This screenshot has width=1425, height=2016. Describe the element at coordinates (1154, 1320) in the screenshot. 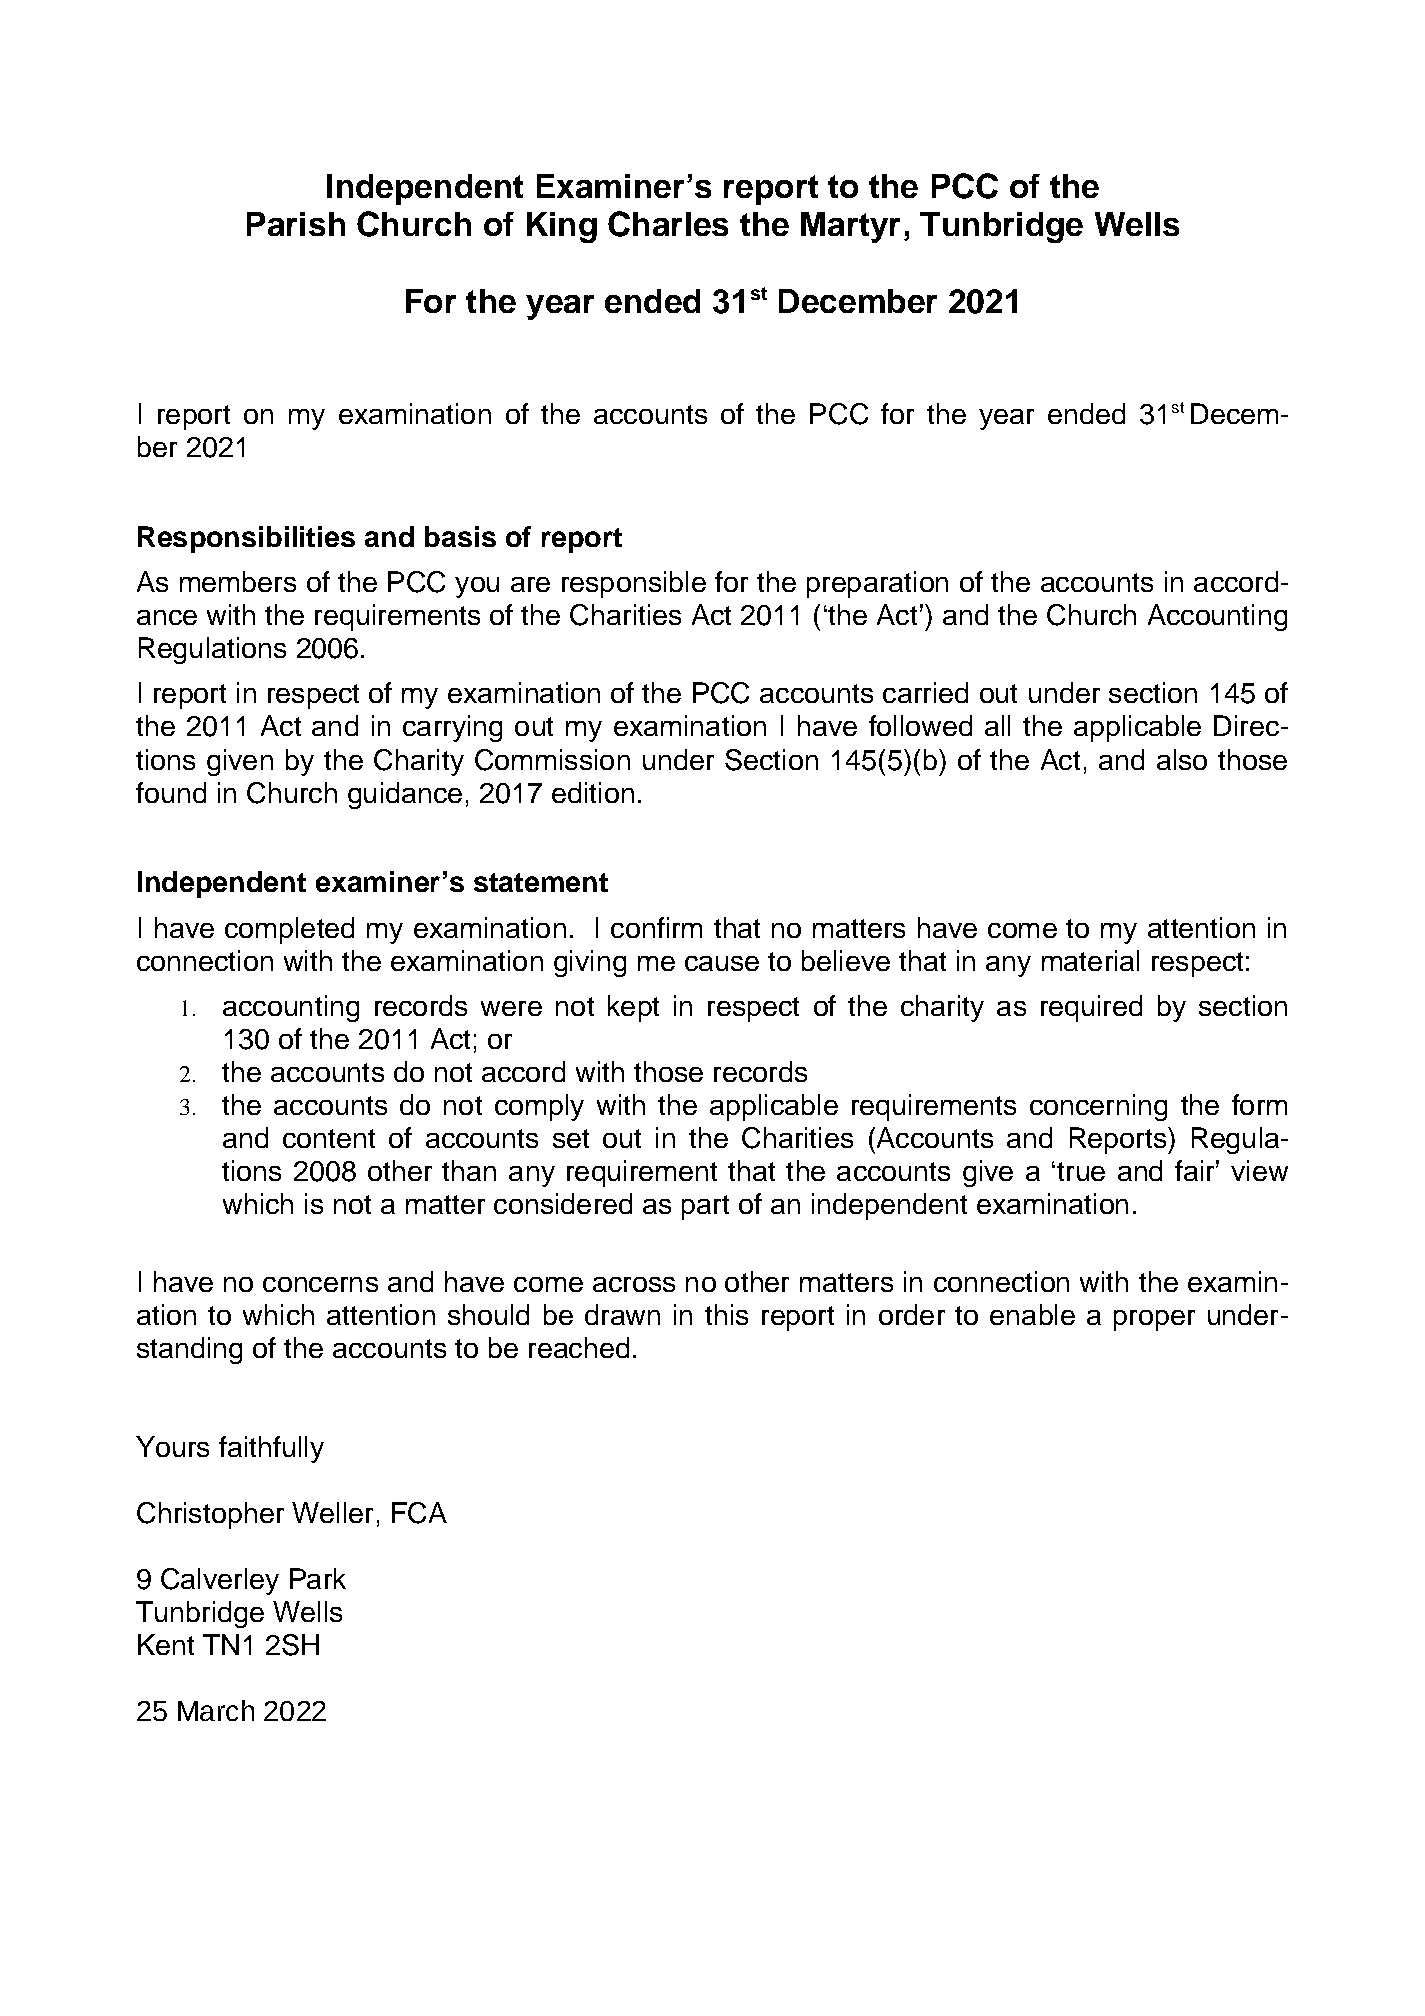

I see `proper` at that location.
